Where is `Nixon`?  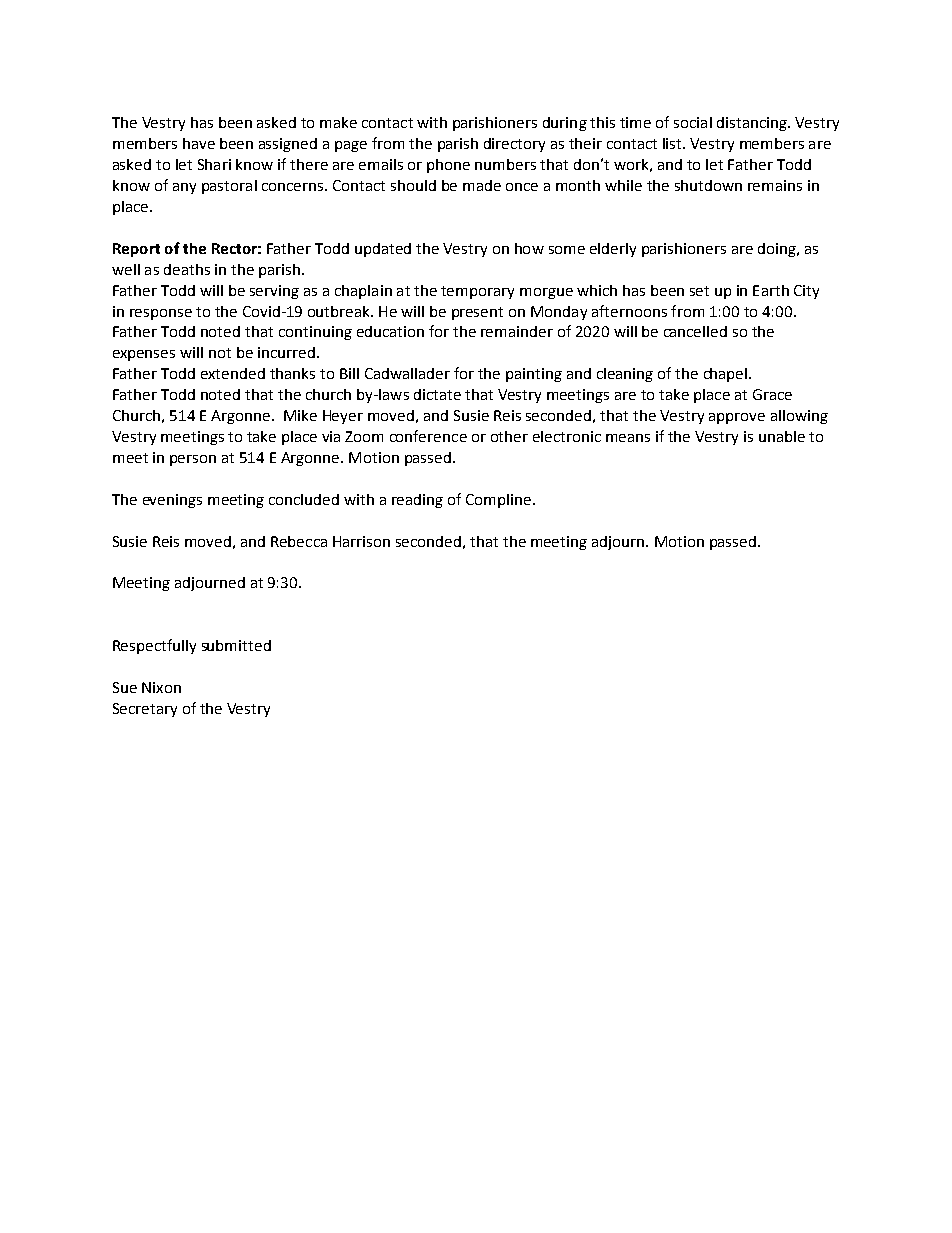
Nixon is located at coordinates (161, 687).
